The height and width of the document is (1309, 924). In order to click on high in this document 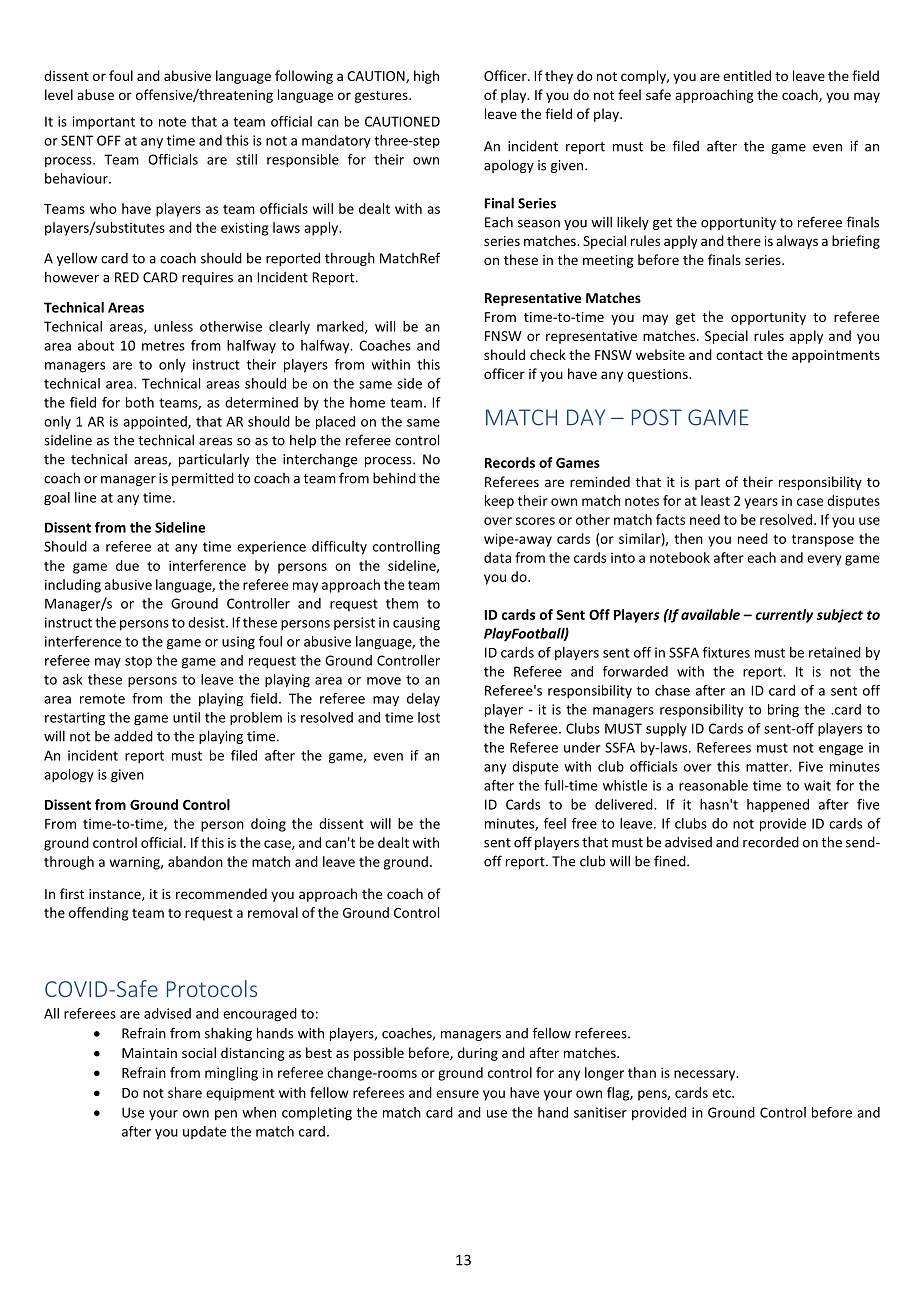, I will do `click(426, 77)`.
